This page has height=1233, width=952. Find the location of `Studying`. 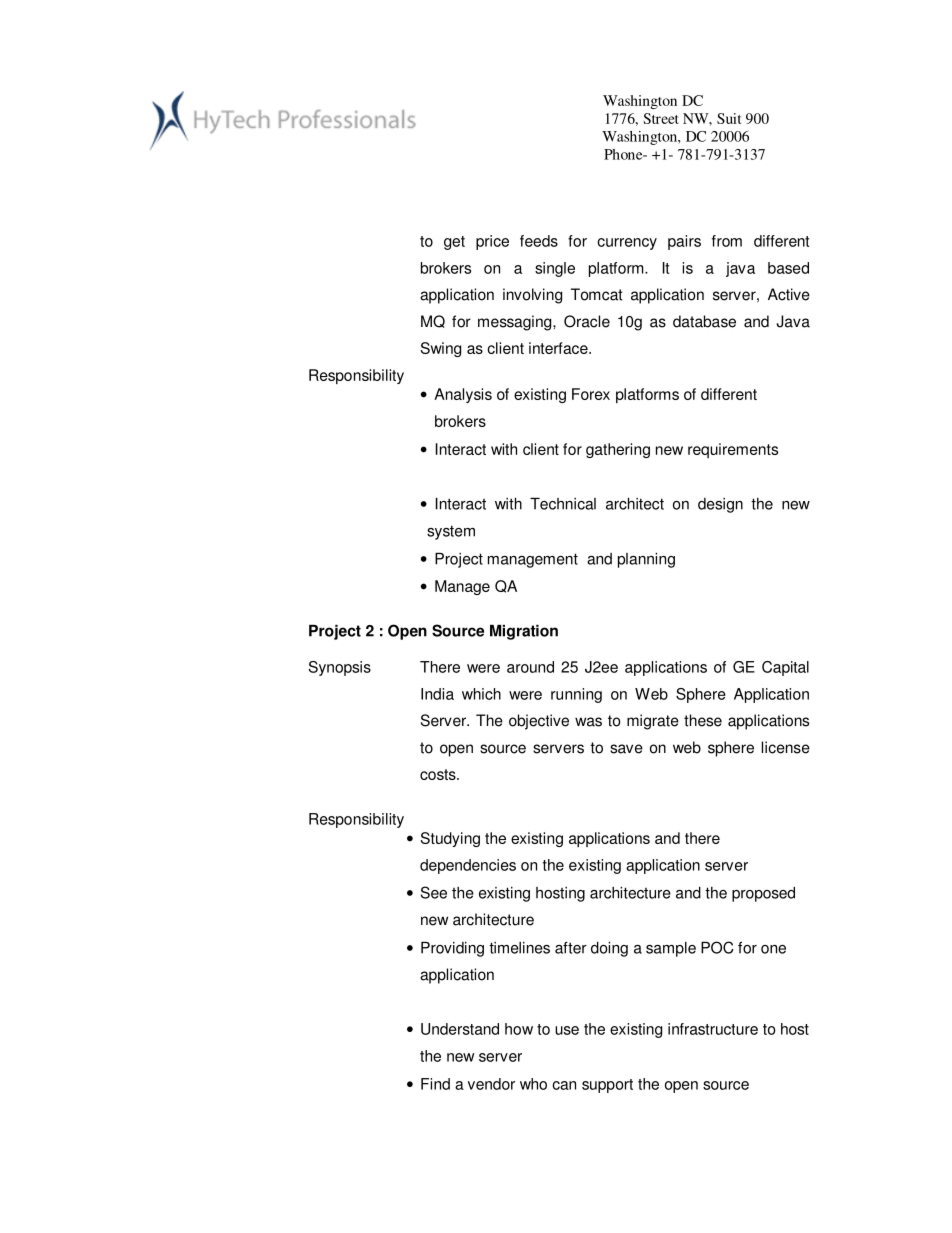

Studying is located at coordinates (450, 839).
